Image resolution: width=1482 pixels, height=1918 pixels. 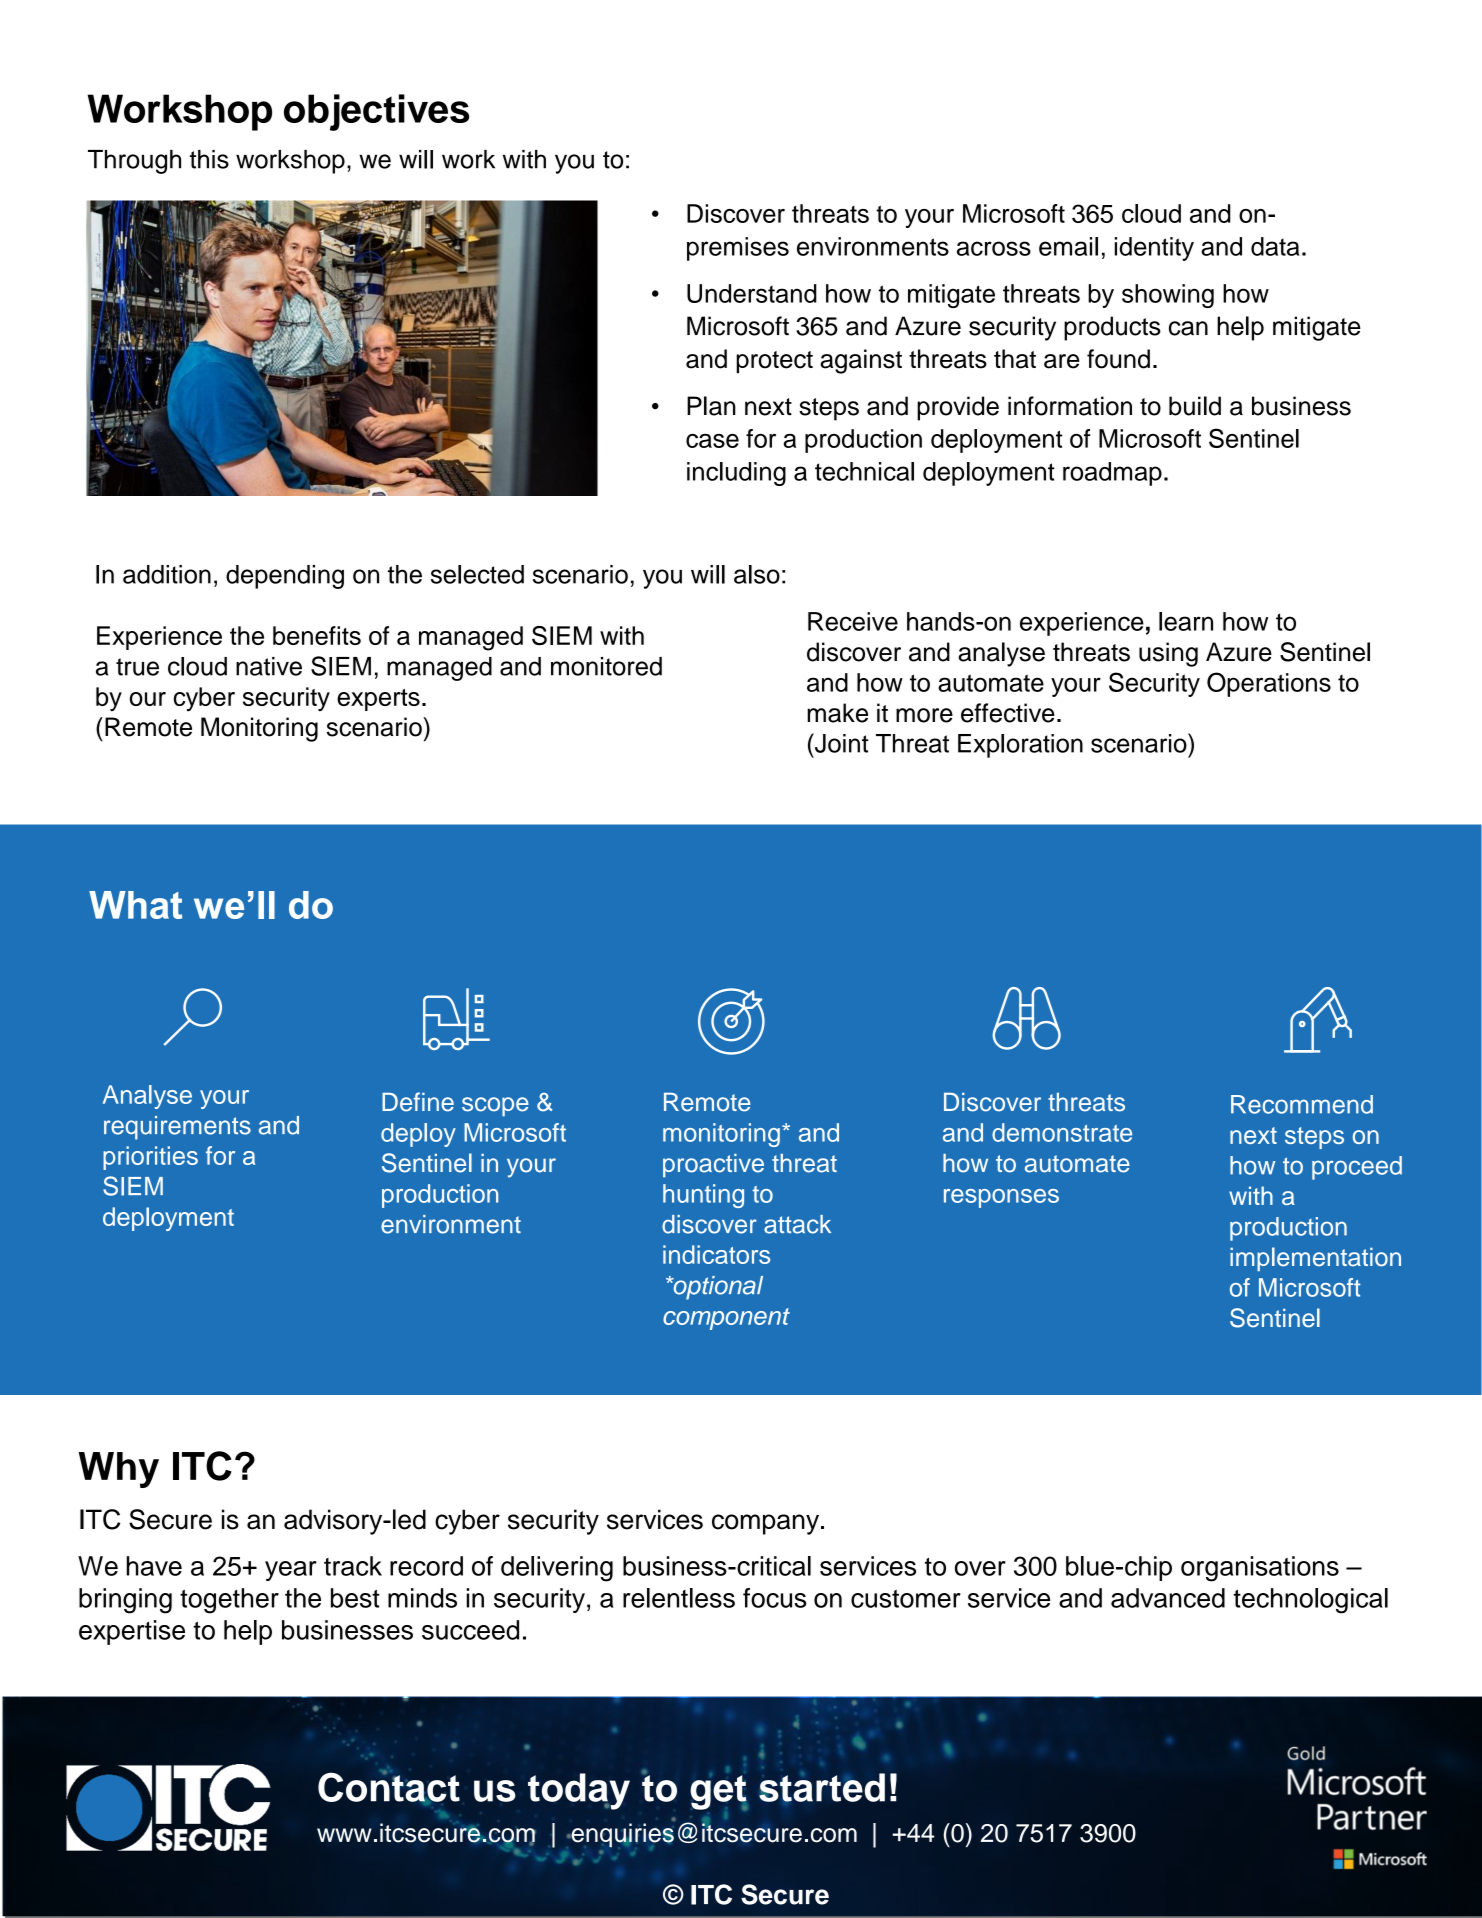 What do you see at coordinates (269, 666) in the document?
I see `native` at bounding box center [269, 666].
